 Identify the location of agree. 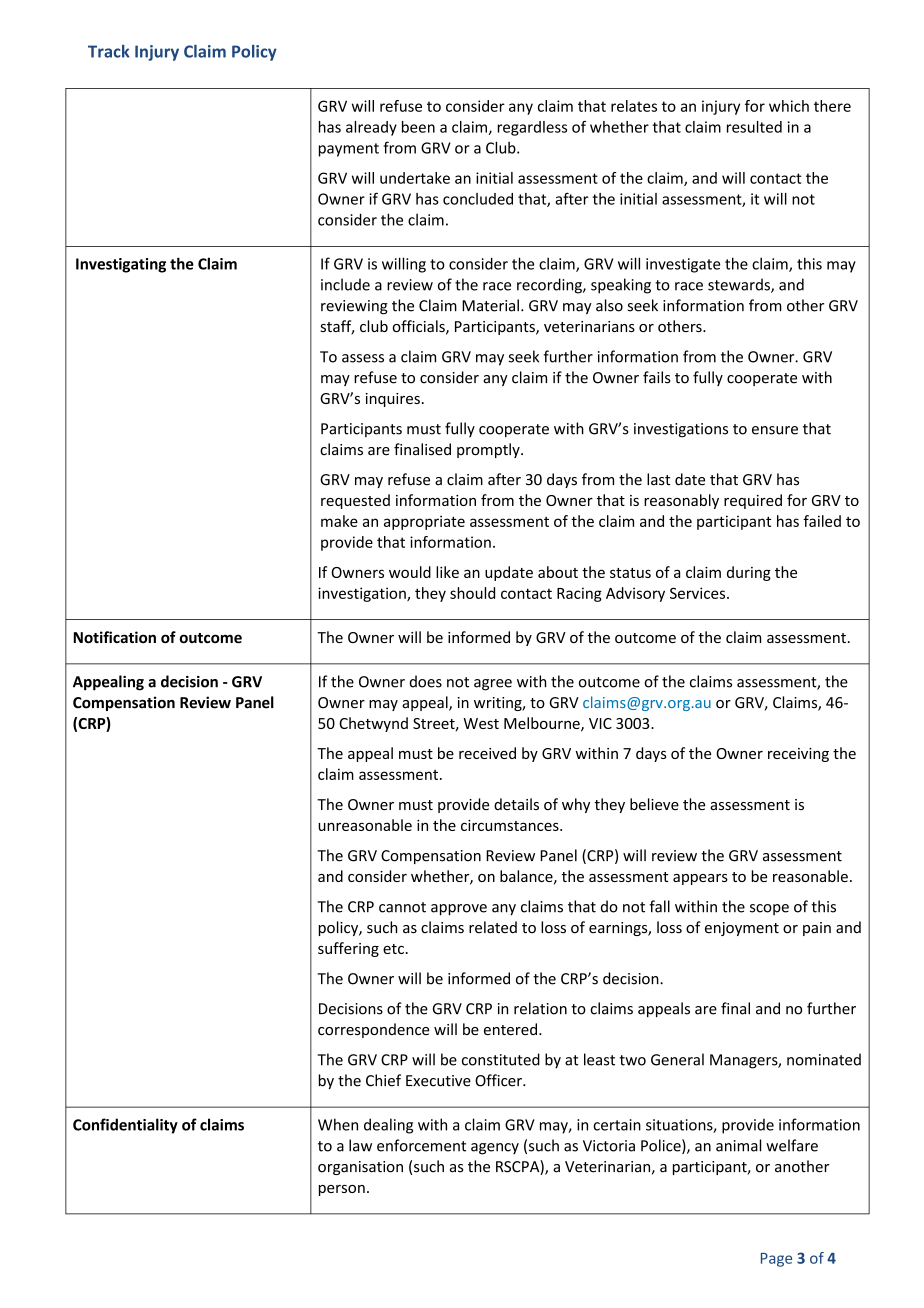
(493, 685).
